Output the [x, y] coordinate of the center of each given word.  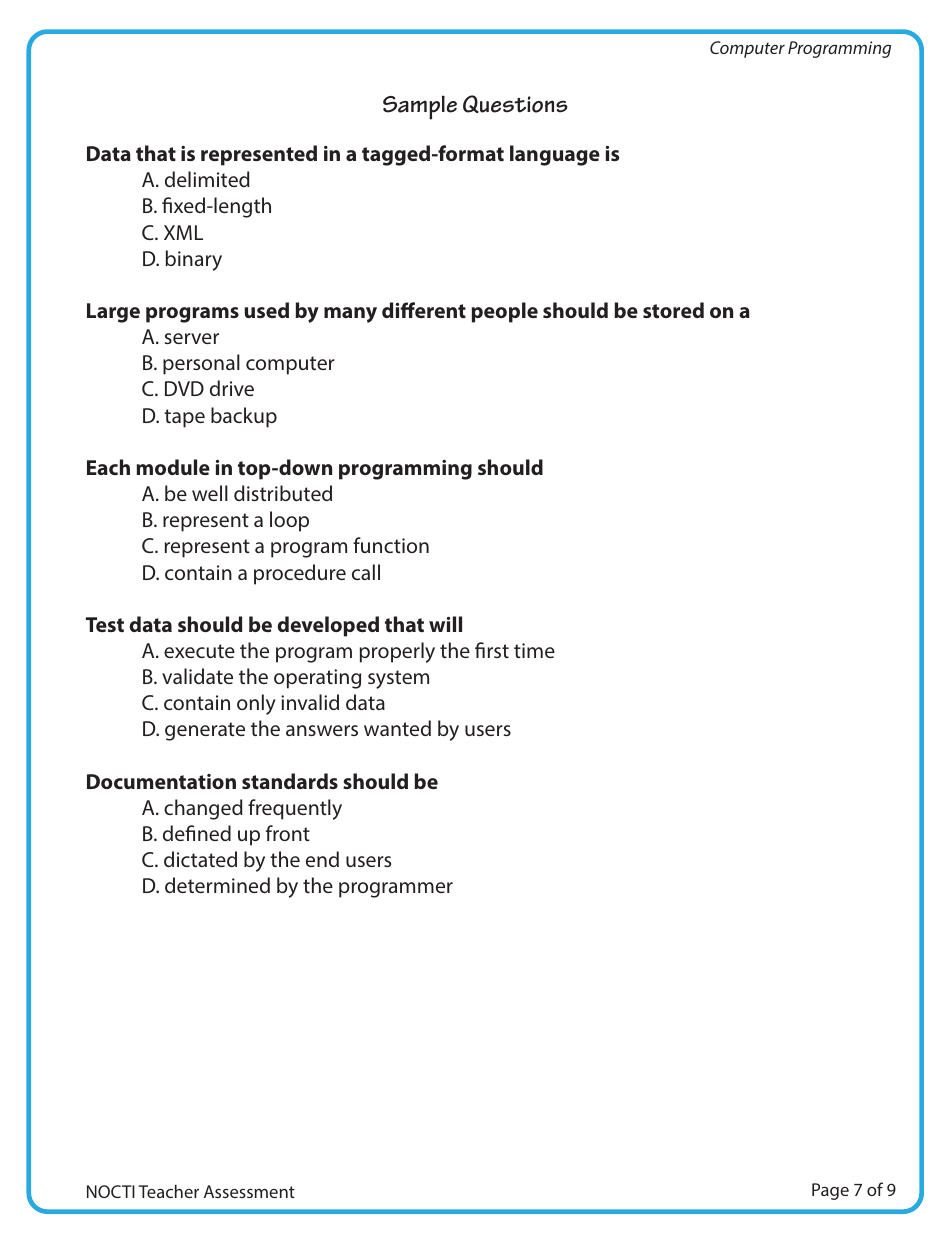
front [288, 833]
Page [830, 1191]
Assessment [249, 1191]
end [322, 859]
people [504, 312]
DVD [184, 388]
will [445, 624]
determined [217, 885]
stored [673, 310]
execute [199, 651]
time [534, 650]
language [555, 155]
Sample [420, 107]
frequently [295, 809]
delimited [207, 179]
